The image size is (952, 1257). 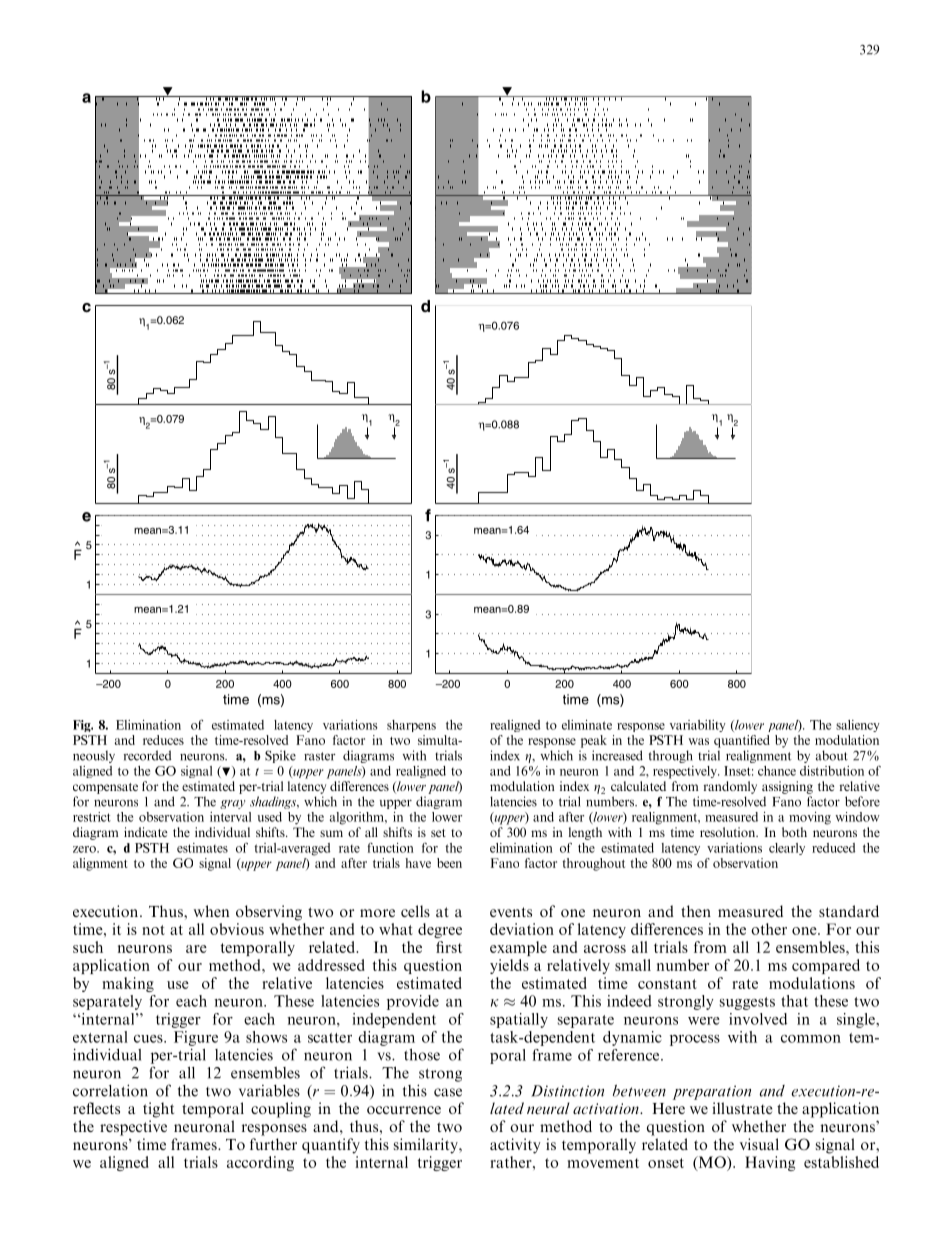 What do you see at coordinates (260, 1163) in the page?
I see `according` at bounding box center [260, 1163].
